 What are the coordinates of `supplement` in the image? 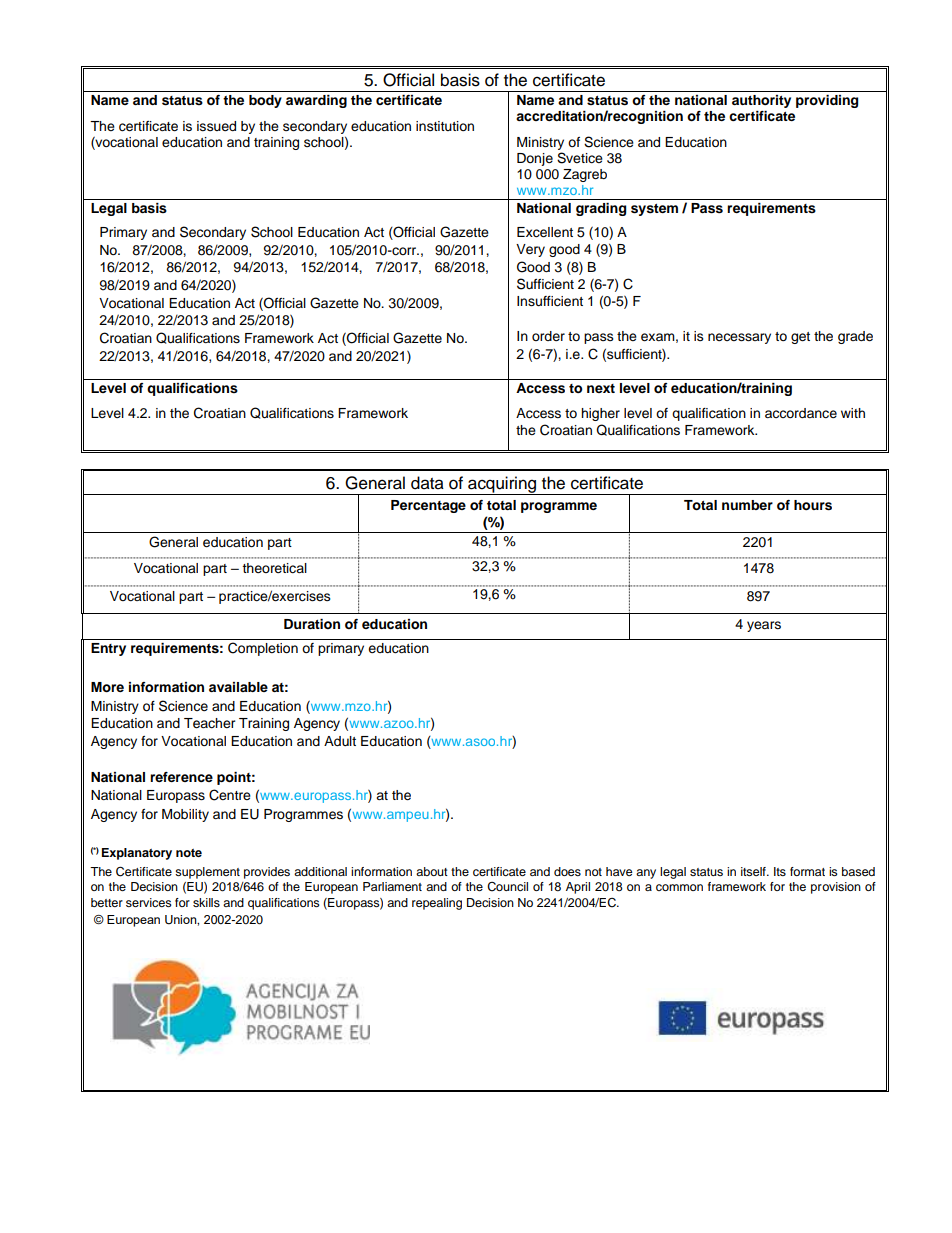 It's located at (207, 873).
